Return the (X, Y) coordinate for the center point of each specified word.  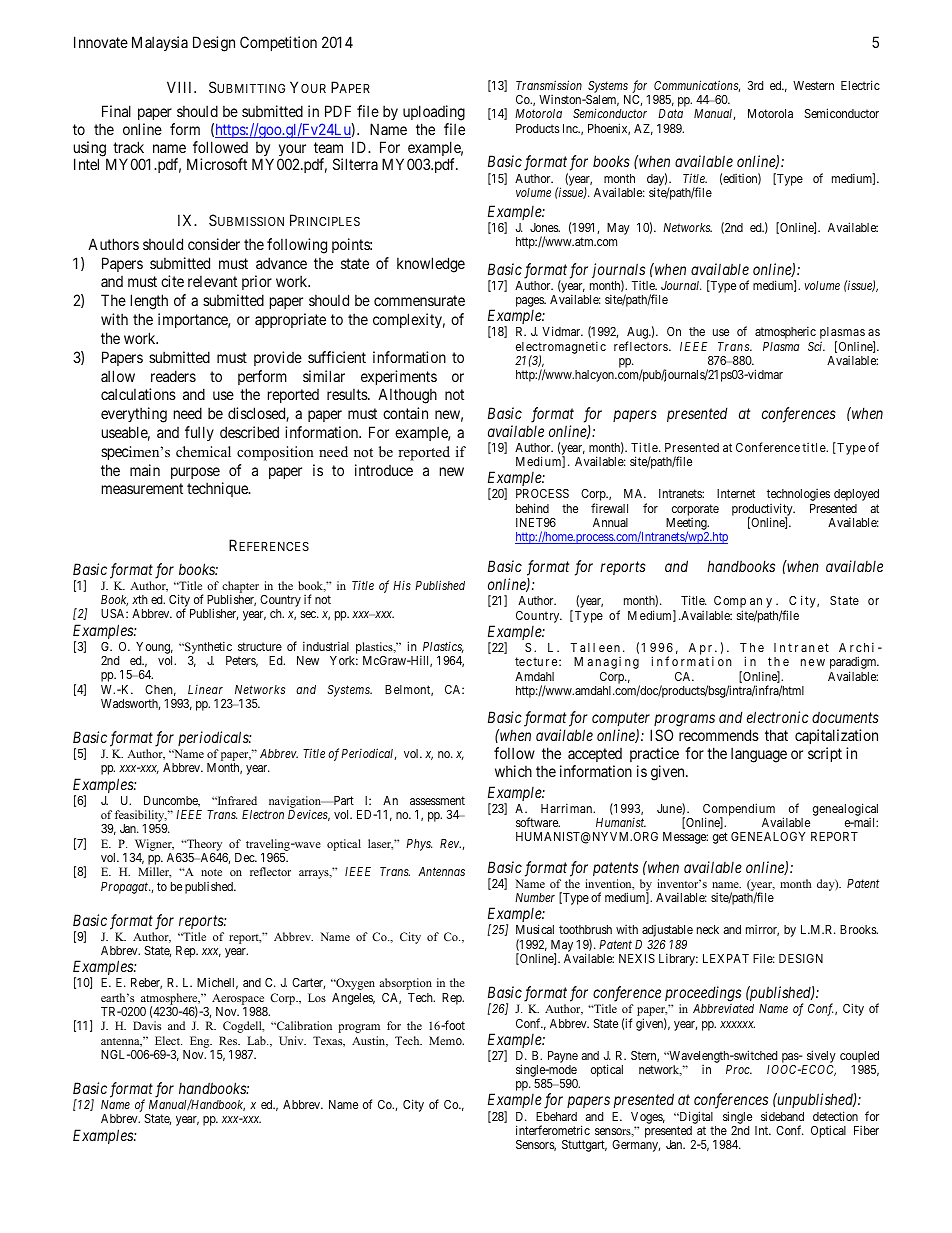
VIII (181, 87)
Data (670, 113)
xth (140, 599)
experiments (399, 377)
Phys (419, 845)
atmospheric (785, 332)
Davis (147, 1025)
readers (173, 376)
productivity (763, 510)
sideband (782, 1116)
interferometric (553, 1130)
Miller (154, 872)
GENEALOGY (768, 836)
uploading (434, 113)
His (402, 585)
